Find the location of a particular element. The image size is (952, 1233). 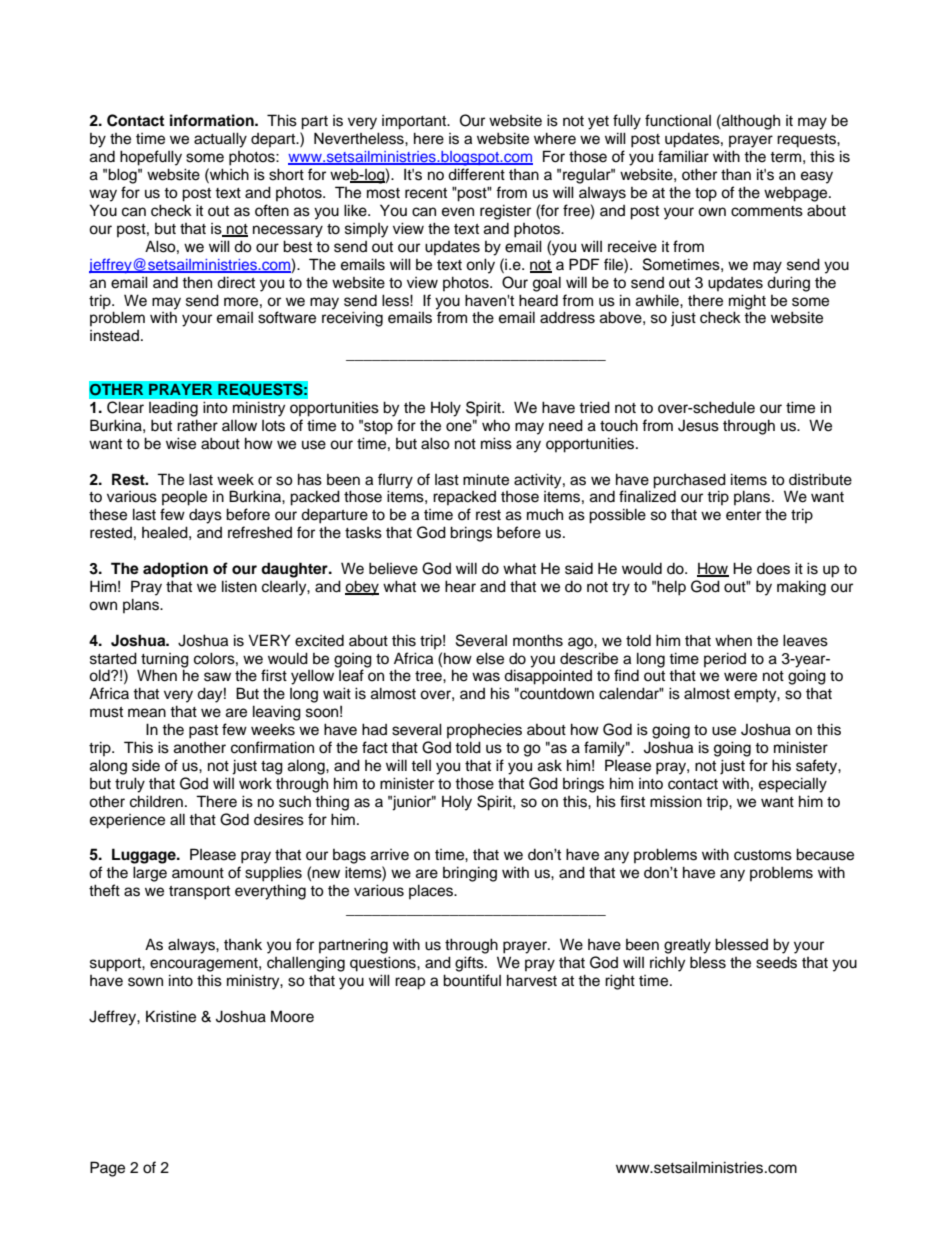

bountiful is located at coordinates (472, 980).
